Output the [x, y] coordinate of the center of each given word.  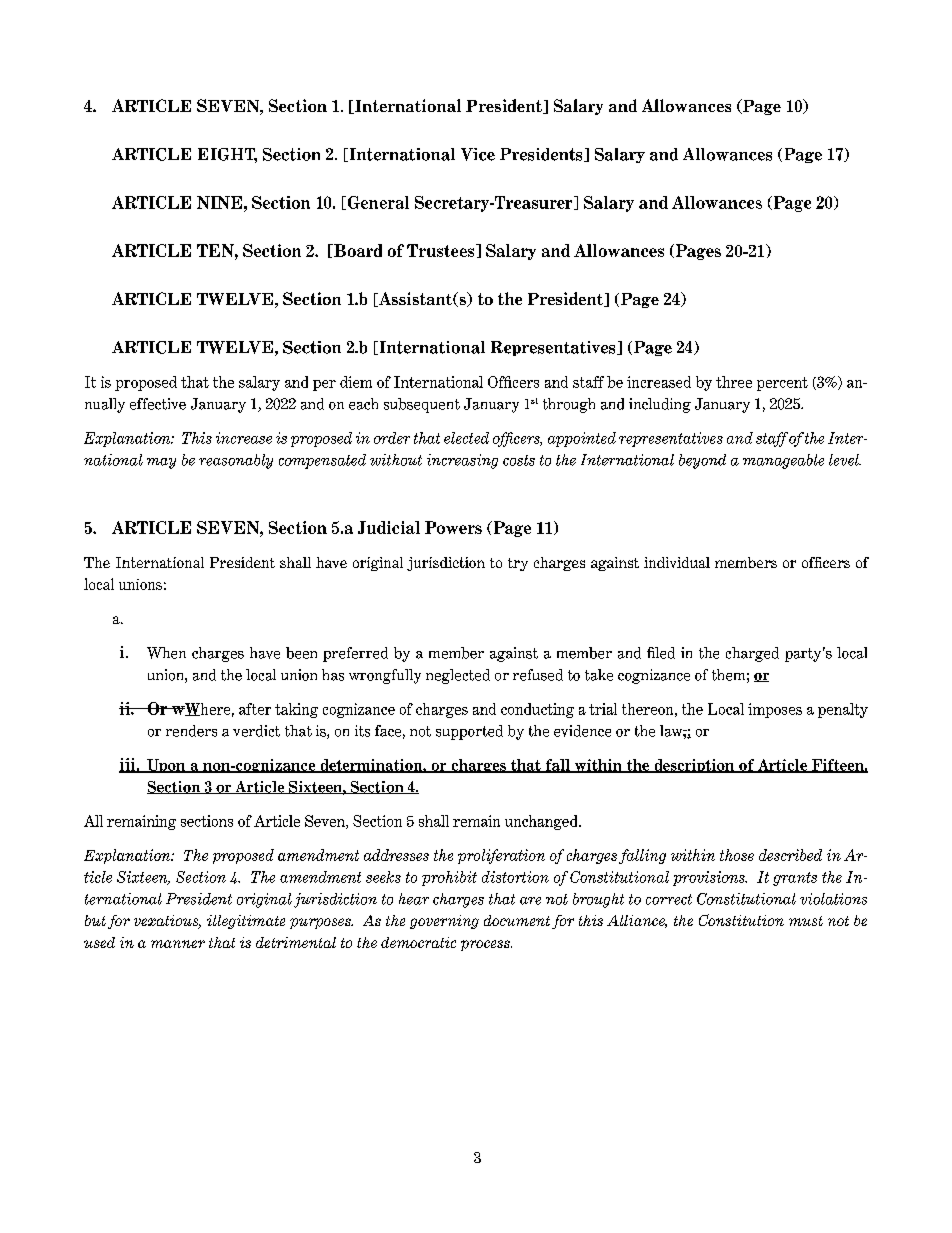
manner [178, 944]
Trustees [442, 250]
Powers [453, 527]
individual [677, 562]
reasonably [236, 461]
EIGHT [227, 155]
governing [444, 922]
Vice [478, 154]
